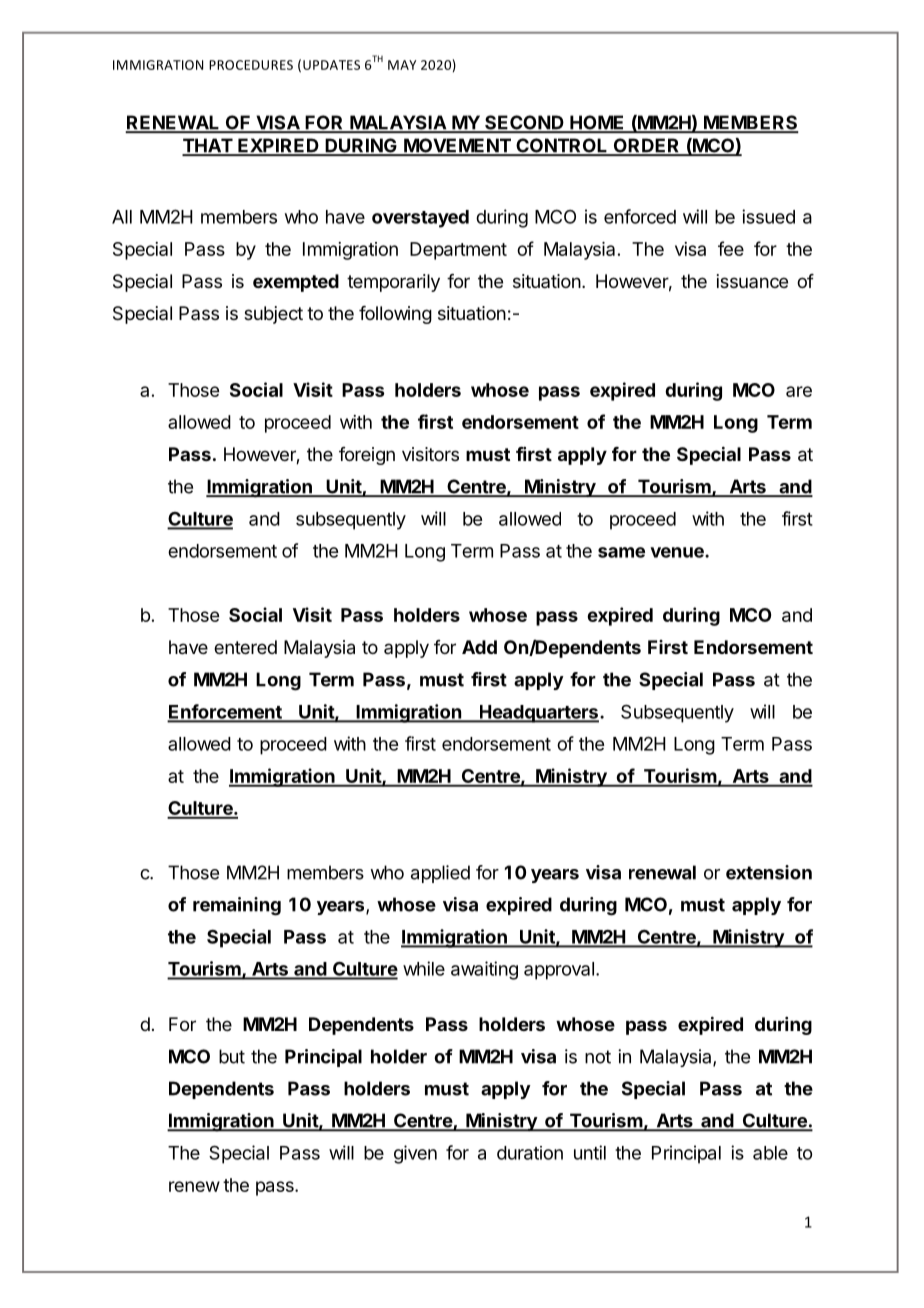 The height and width of the screenshot is (1308, 924). I want to click on but, so click(232, 1056).
